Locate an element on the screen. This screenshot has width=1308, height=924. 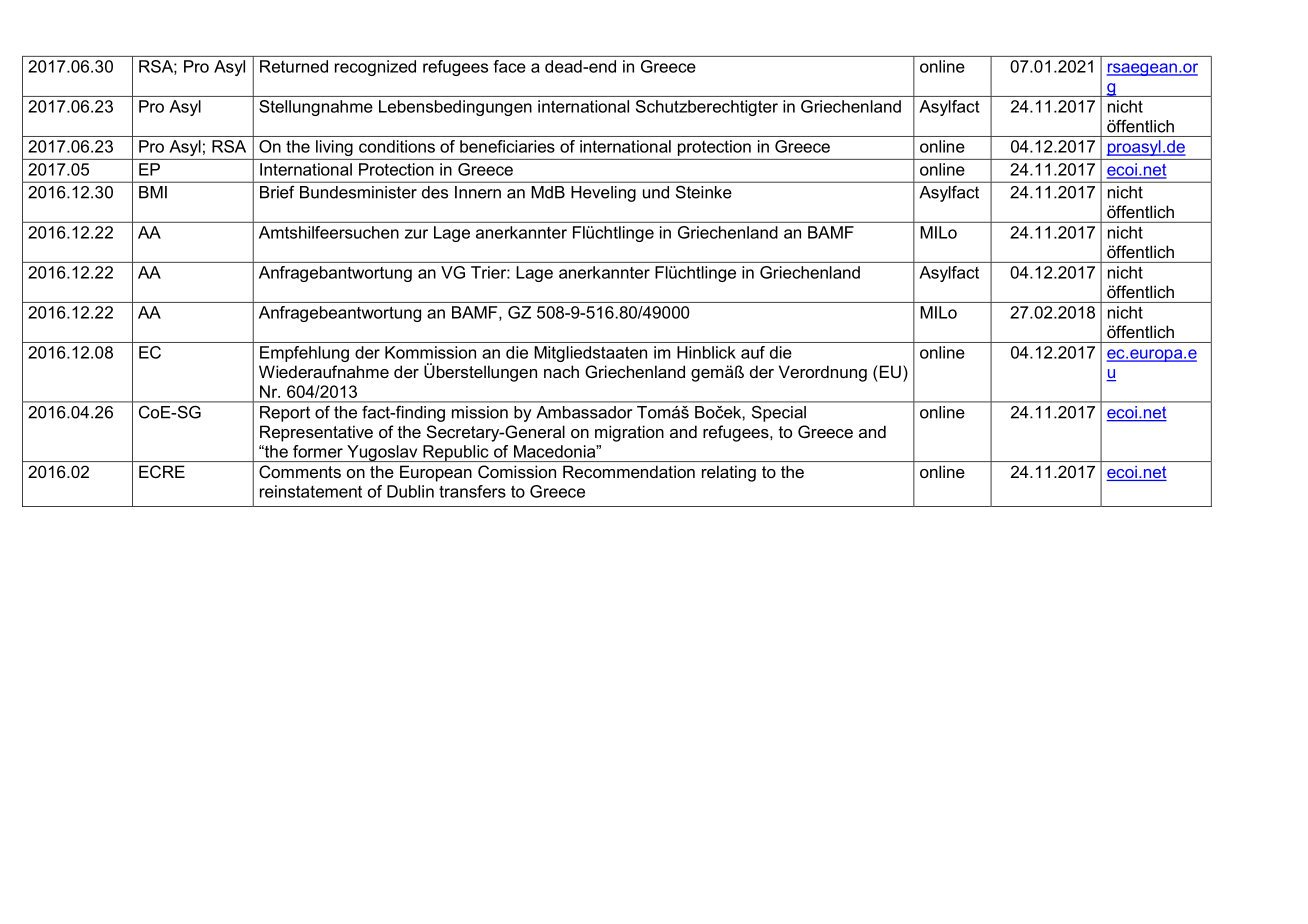
recognized is located at coordinates (375, 68).
